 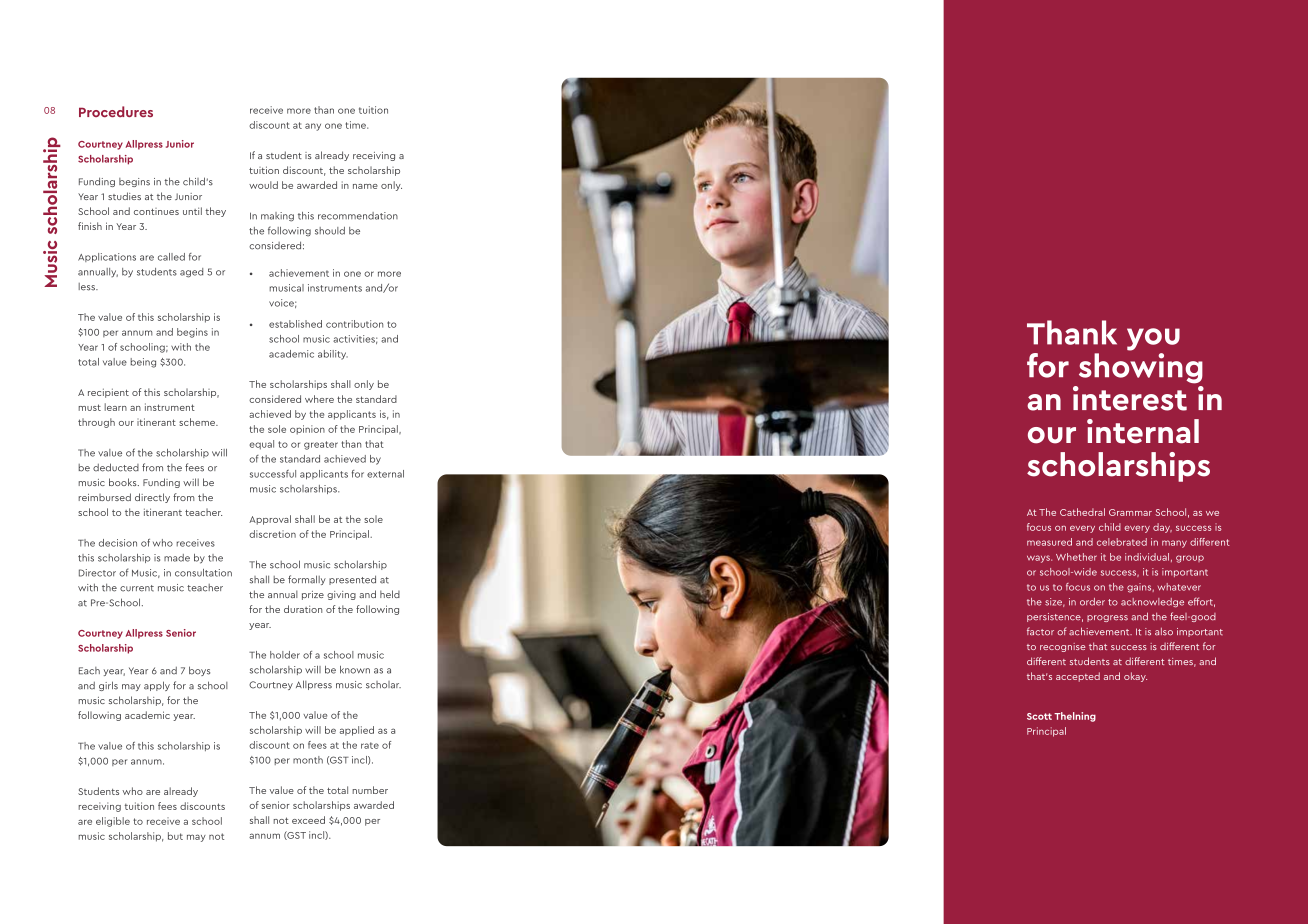 I want to click on internal, so click(x=1143, y=431).
